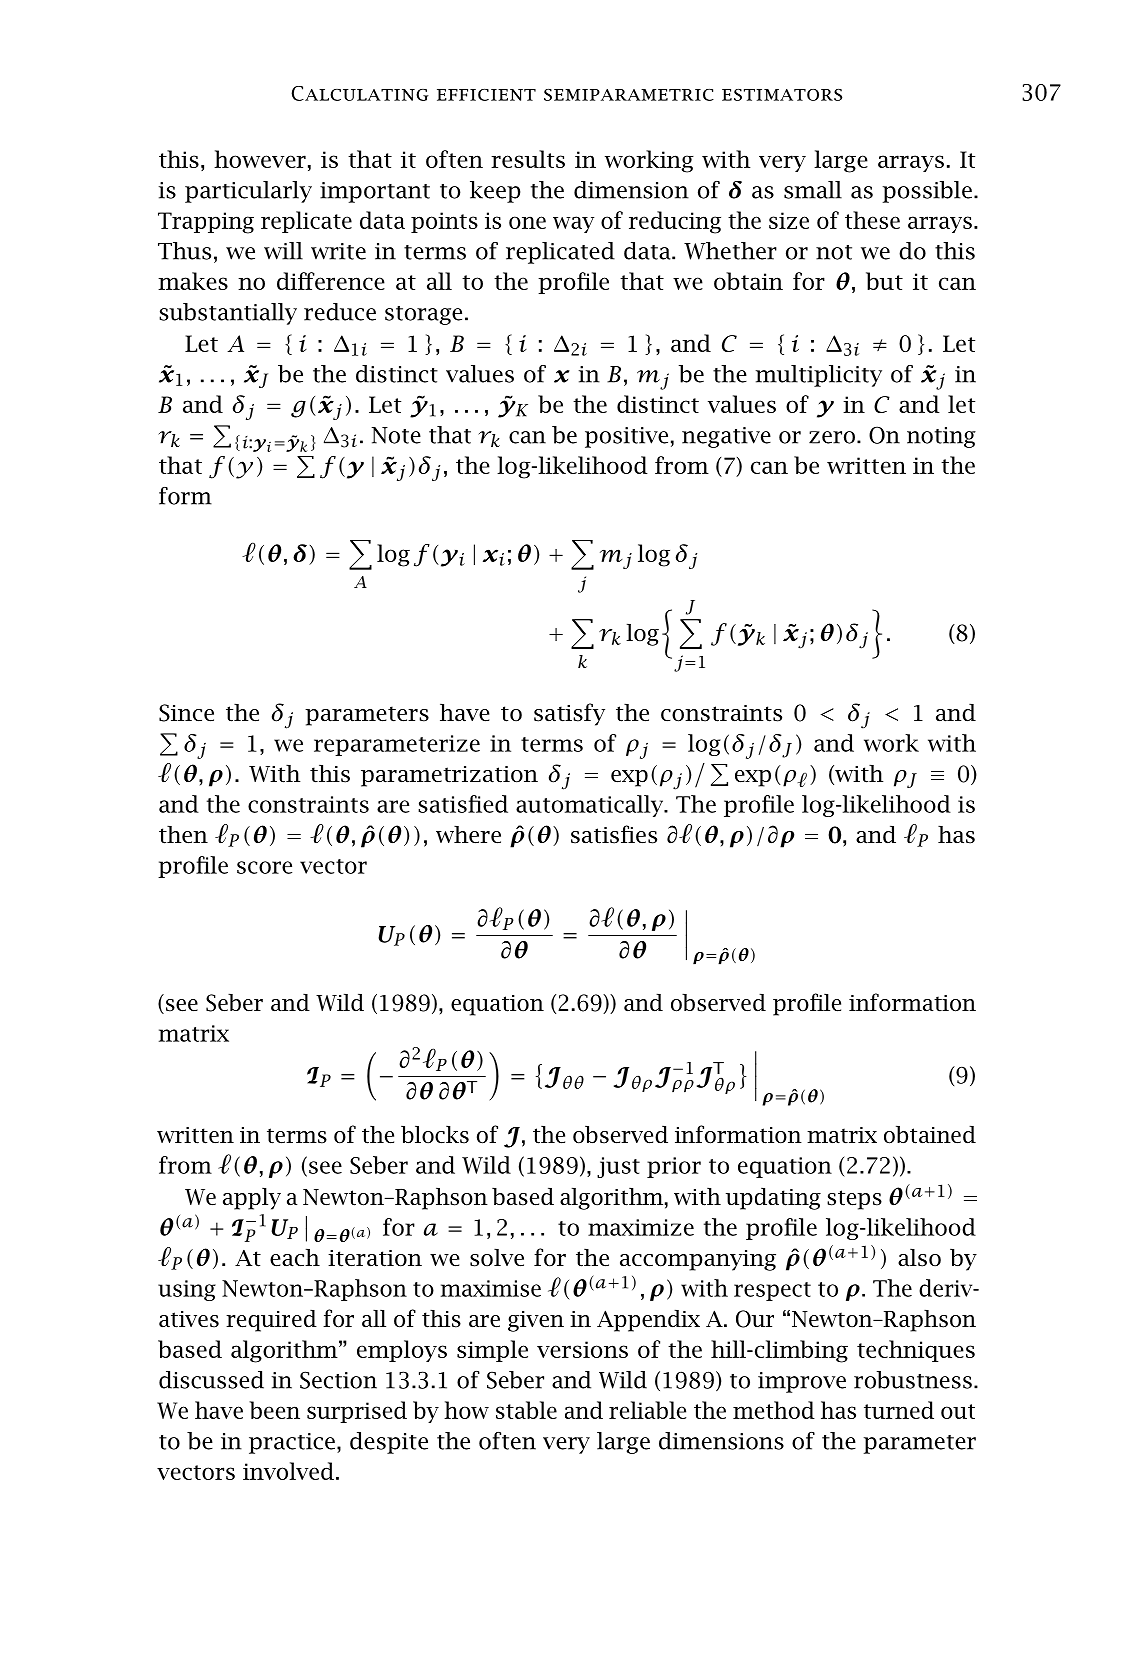 The image size is (1145, 1673). I want to click on positive, so click(626, 437).
